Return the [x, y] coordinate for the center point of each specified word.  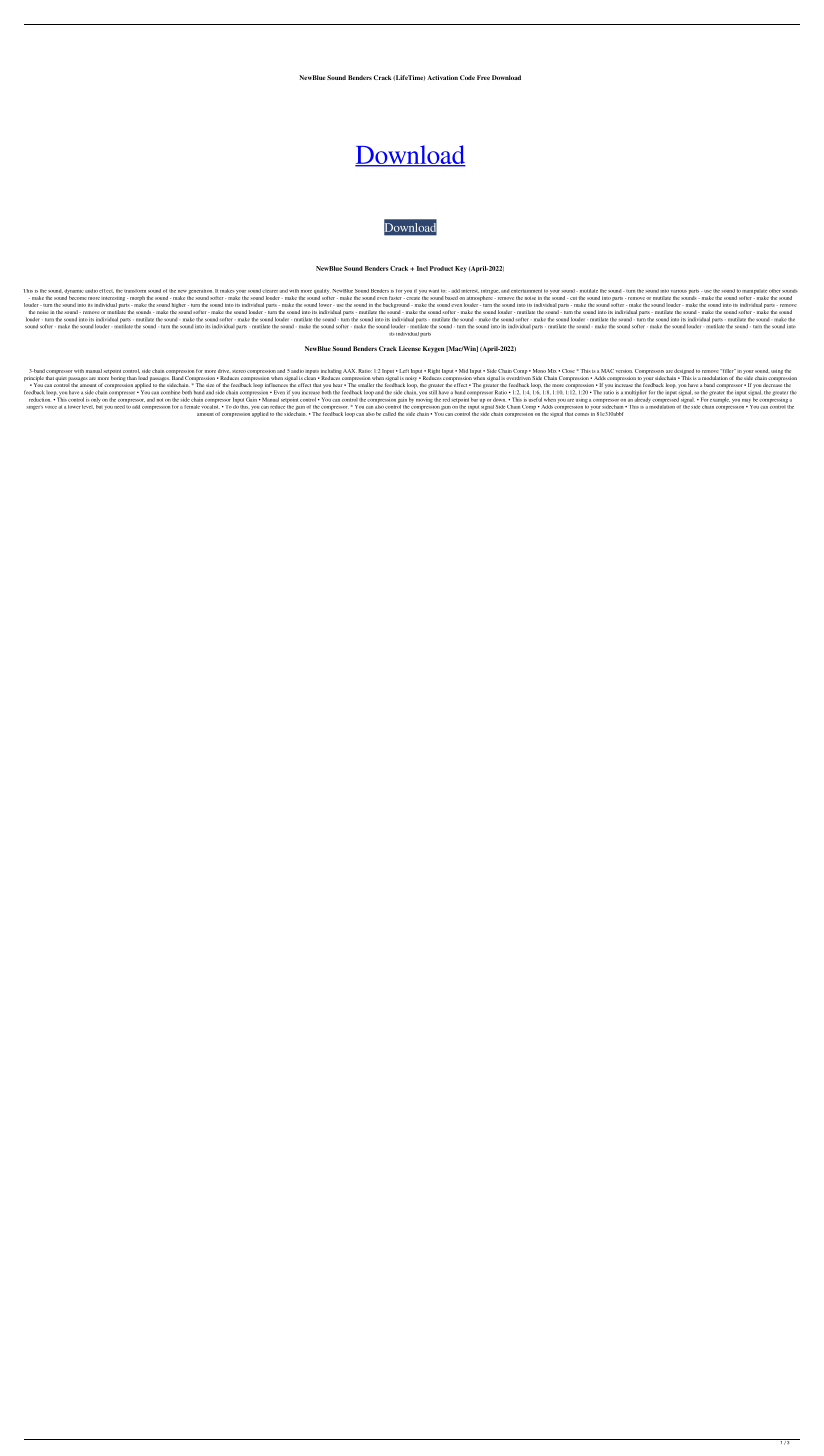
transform [135, 291]
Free [483, 77]
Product [441, 268]
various [679, 291]
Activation [442, 77]
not [160, 400]
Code [467, 77]
